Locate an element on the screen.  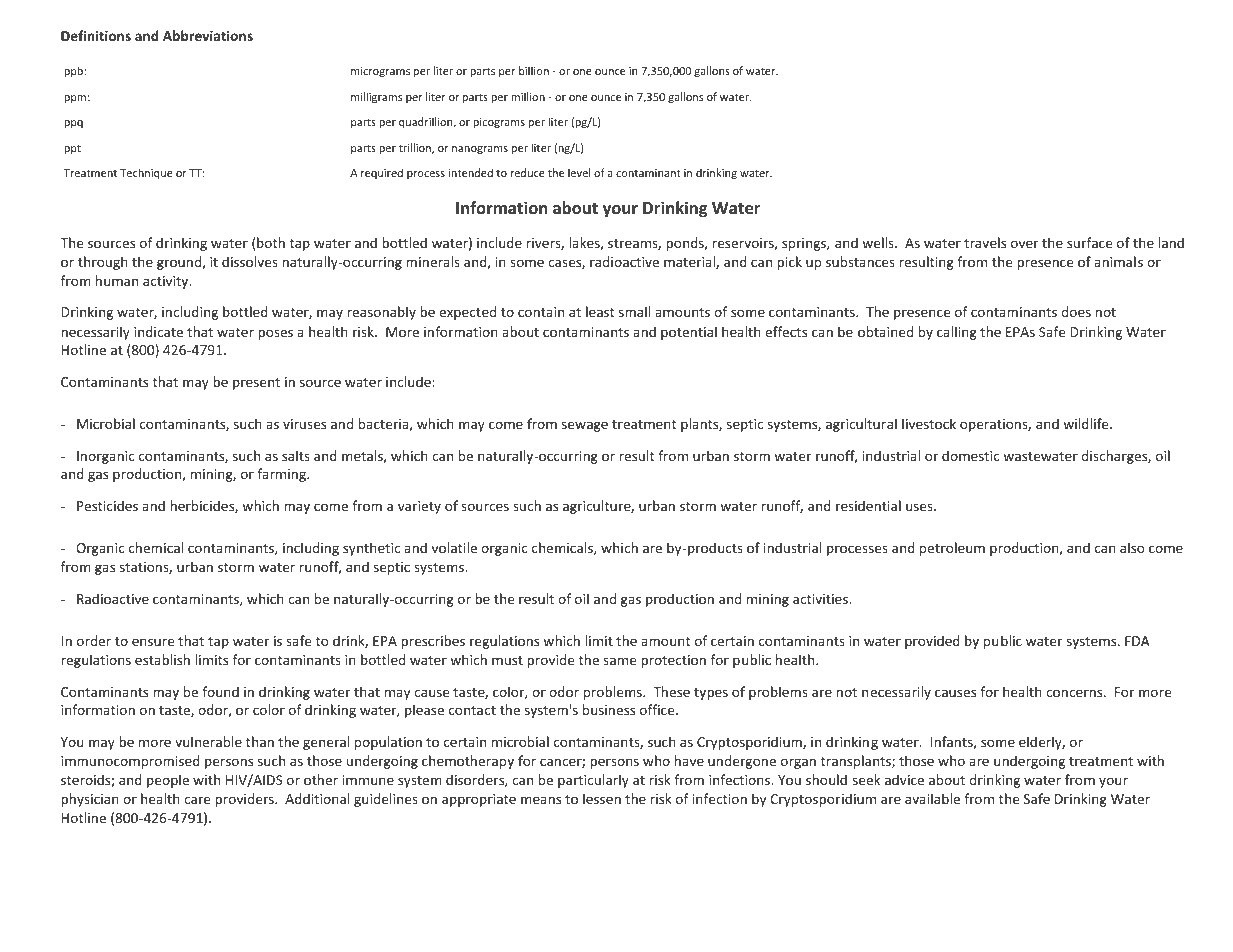
billion is located at coordinates (534, 70).
